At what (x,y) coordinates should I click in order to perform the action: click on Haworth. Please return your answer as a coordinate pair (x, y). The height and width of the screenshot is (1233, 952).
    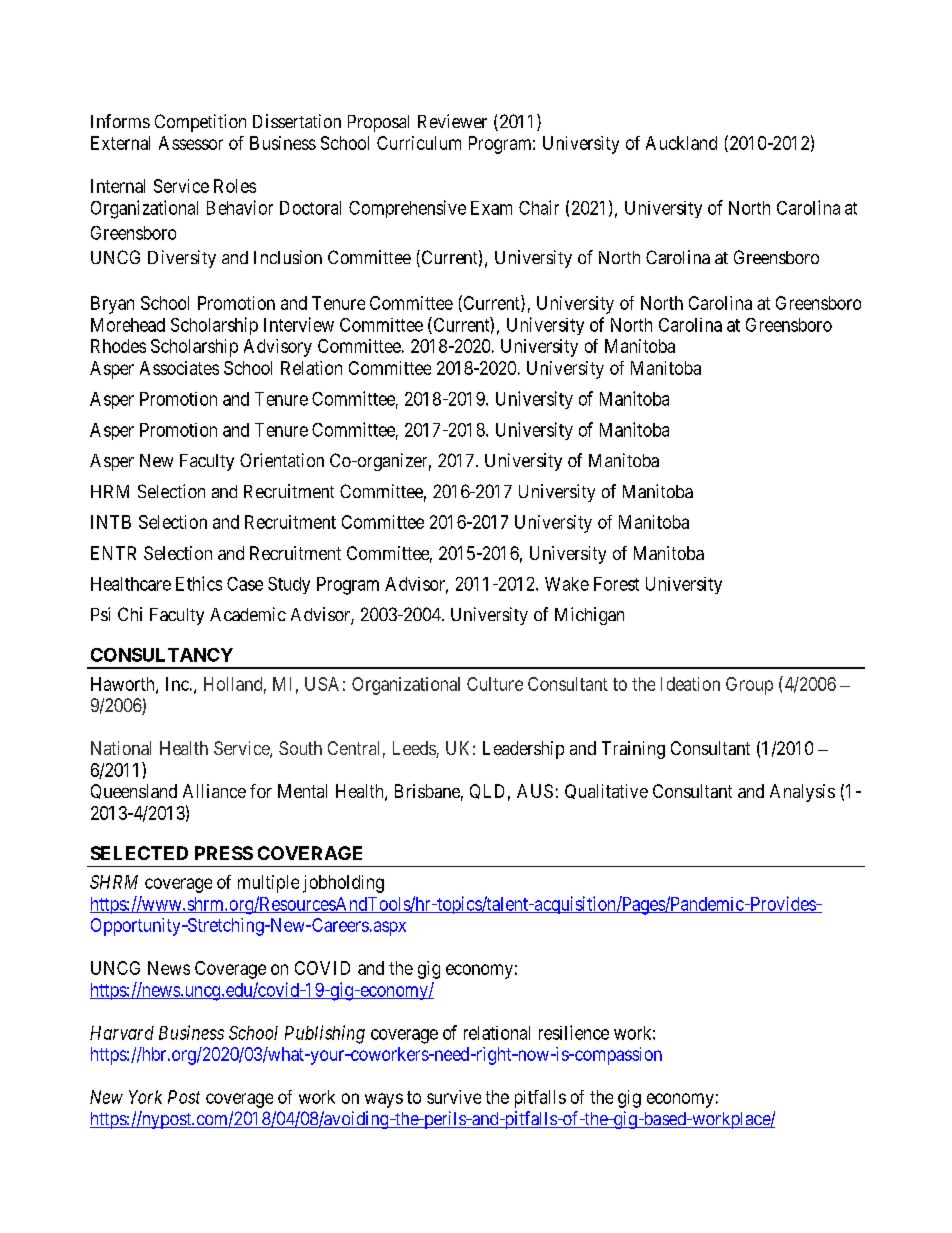
    Looking at the image, I should click on (124, 685).
